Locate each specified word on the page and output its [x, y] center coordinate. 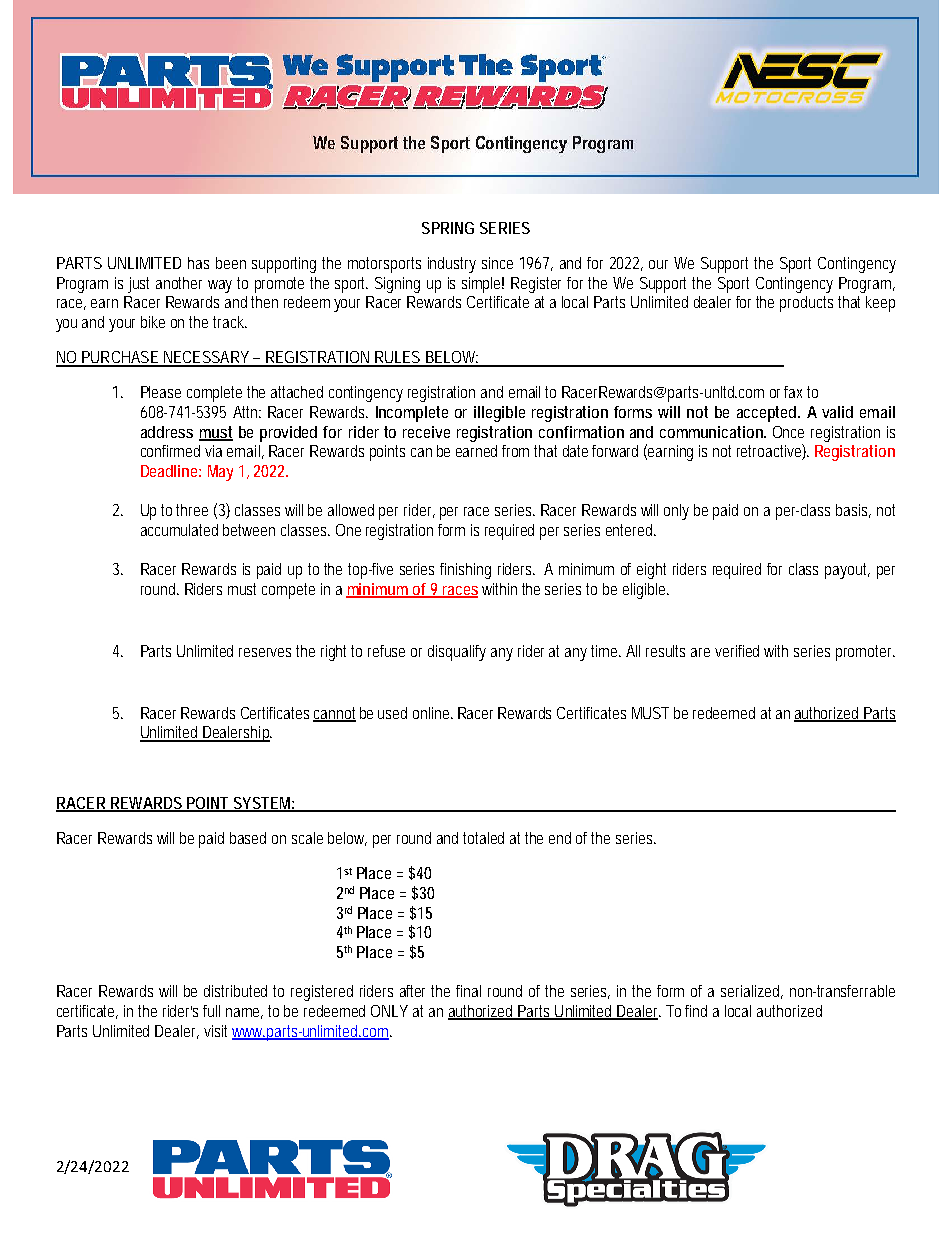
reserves [268, 652]
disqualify [457, 653]
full [211, 1011]
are [700, 652]
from [518, 451]
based [248, 838]
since [497, 263]
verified [737, 651]
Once [788, 432]
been [231, 263]
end [560, 838]
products [806, 304]
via [213, 451]
